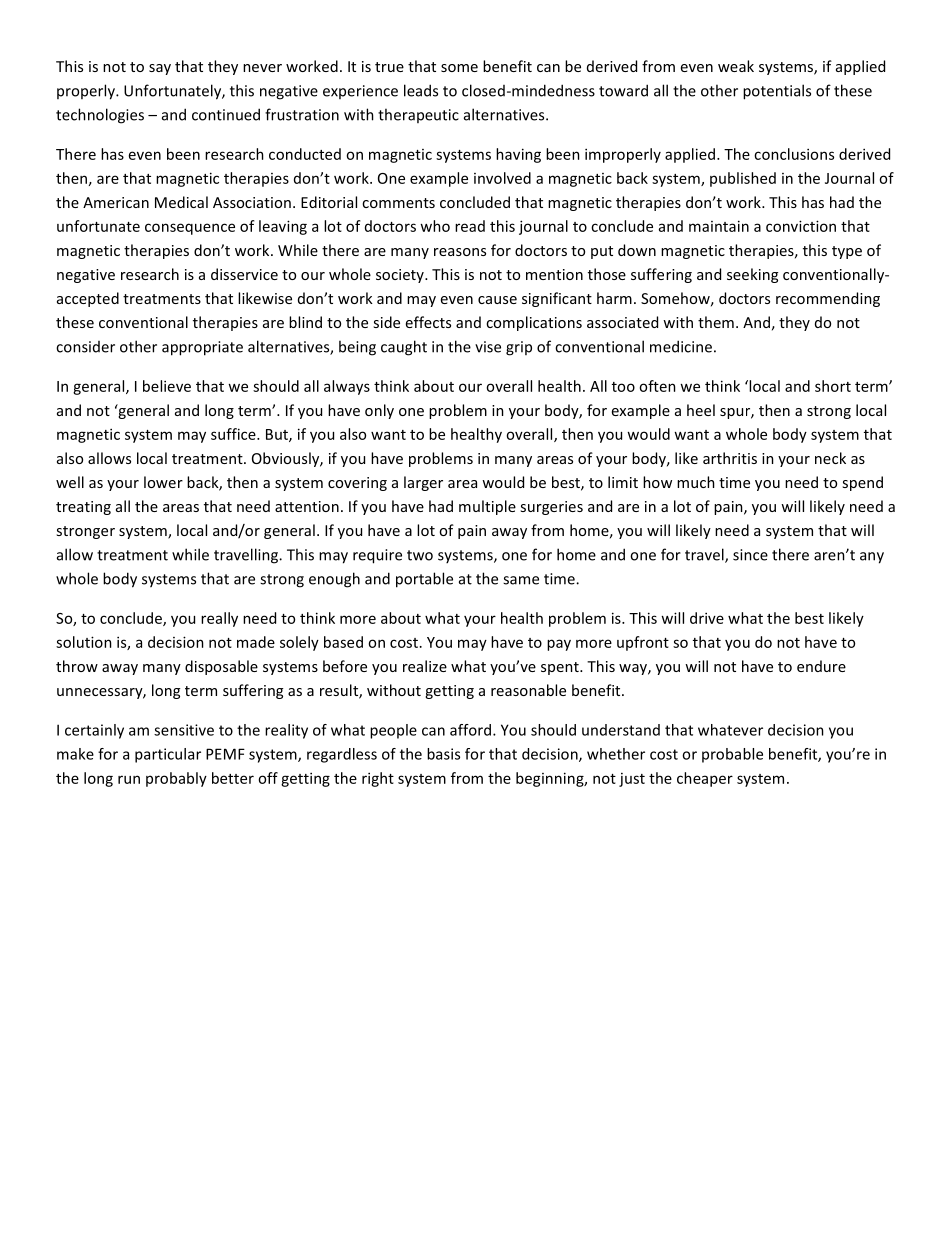 The width and height of the screenshot is (952, 1233). Describe the element at coordinates (777, 92) in the screenshot. I see `potentials` at that location.
